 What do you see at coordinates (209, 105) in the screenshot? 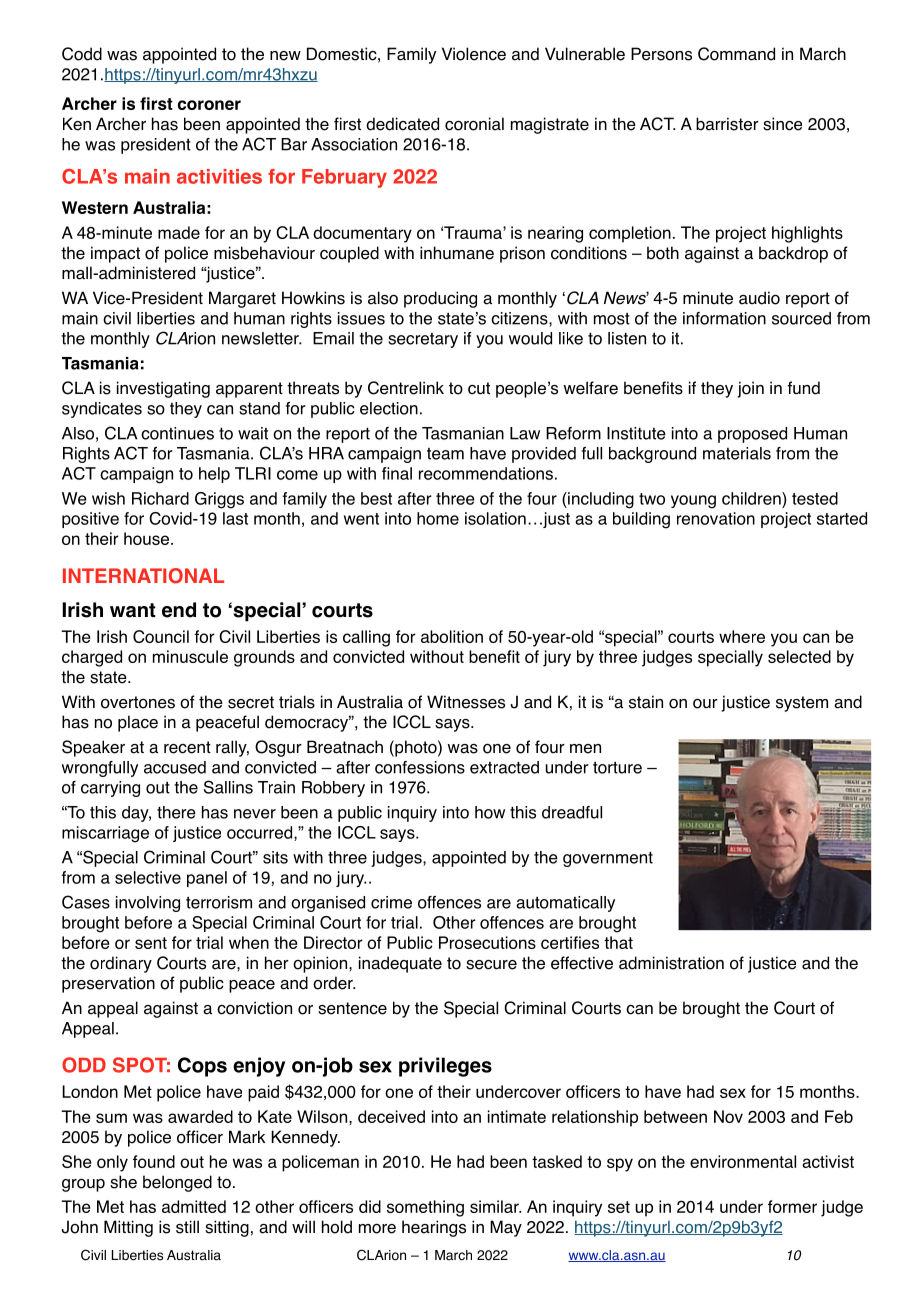
I see `coroner` at bounding box center [209, 105].
